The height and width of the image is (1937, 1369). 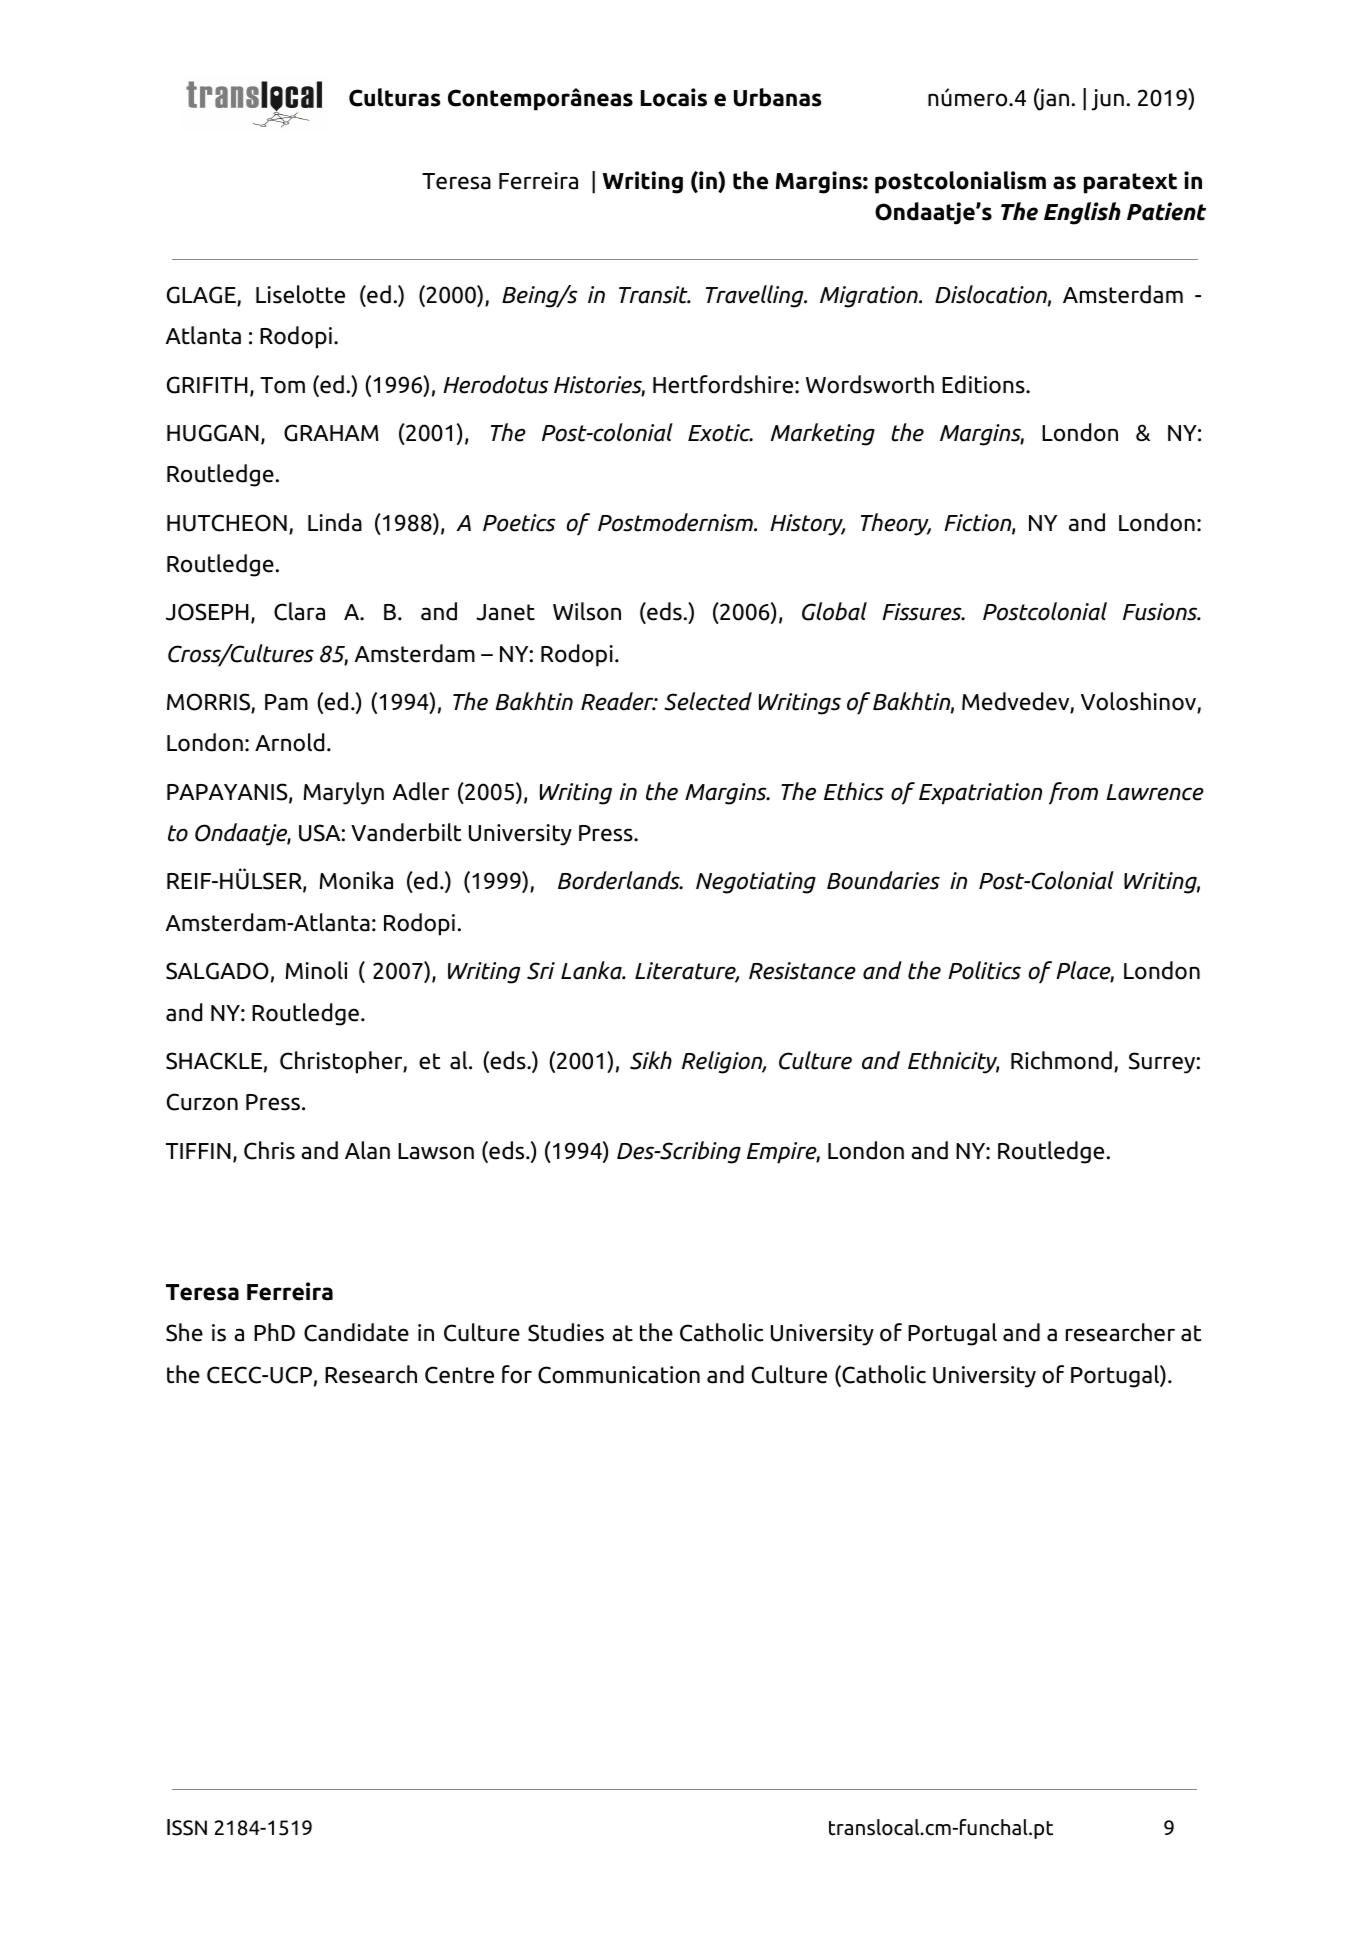 I want to click on Tom, so click(x=282, y=385).
